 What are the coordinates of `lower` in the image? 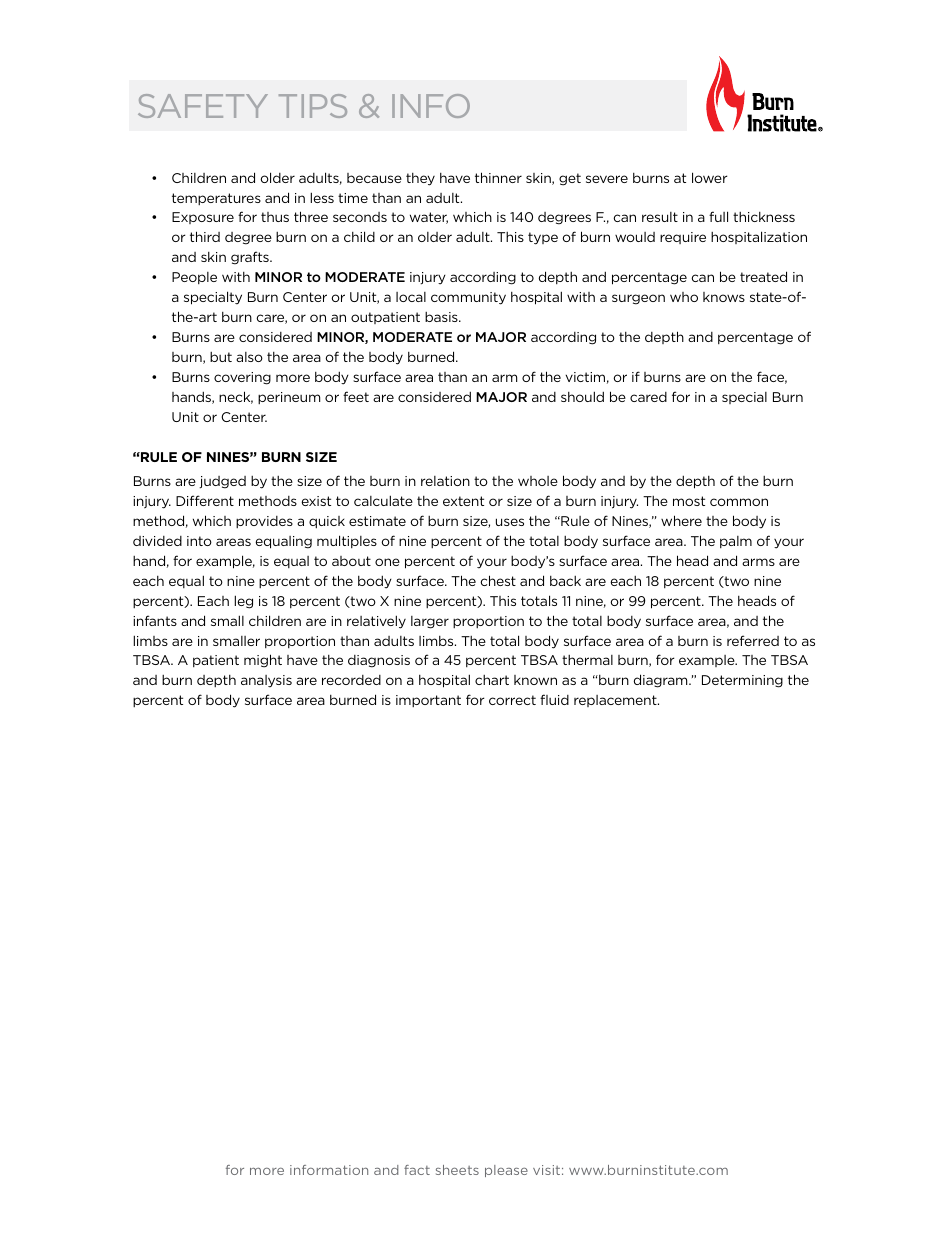 It's located at (709, 177).
